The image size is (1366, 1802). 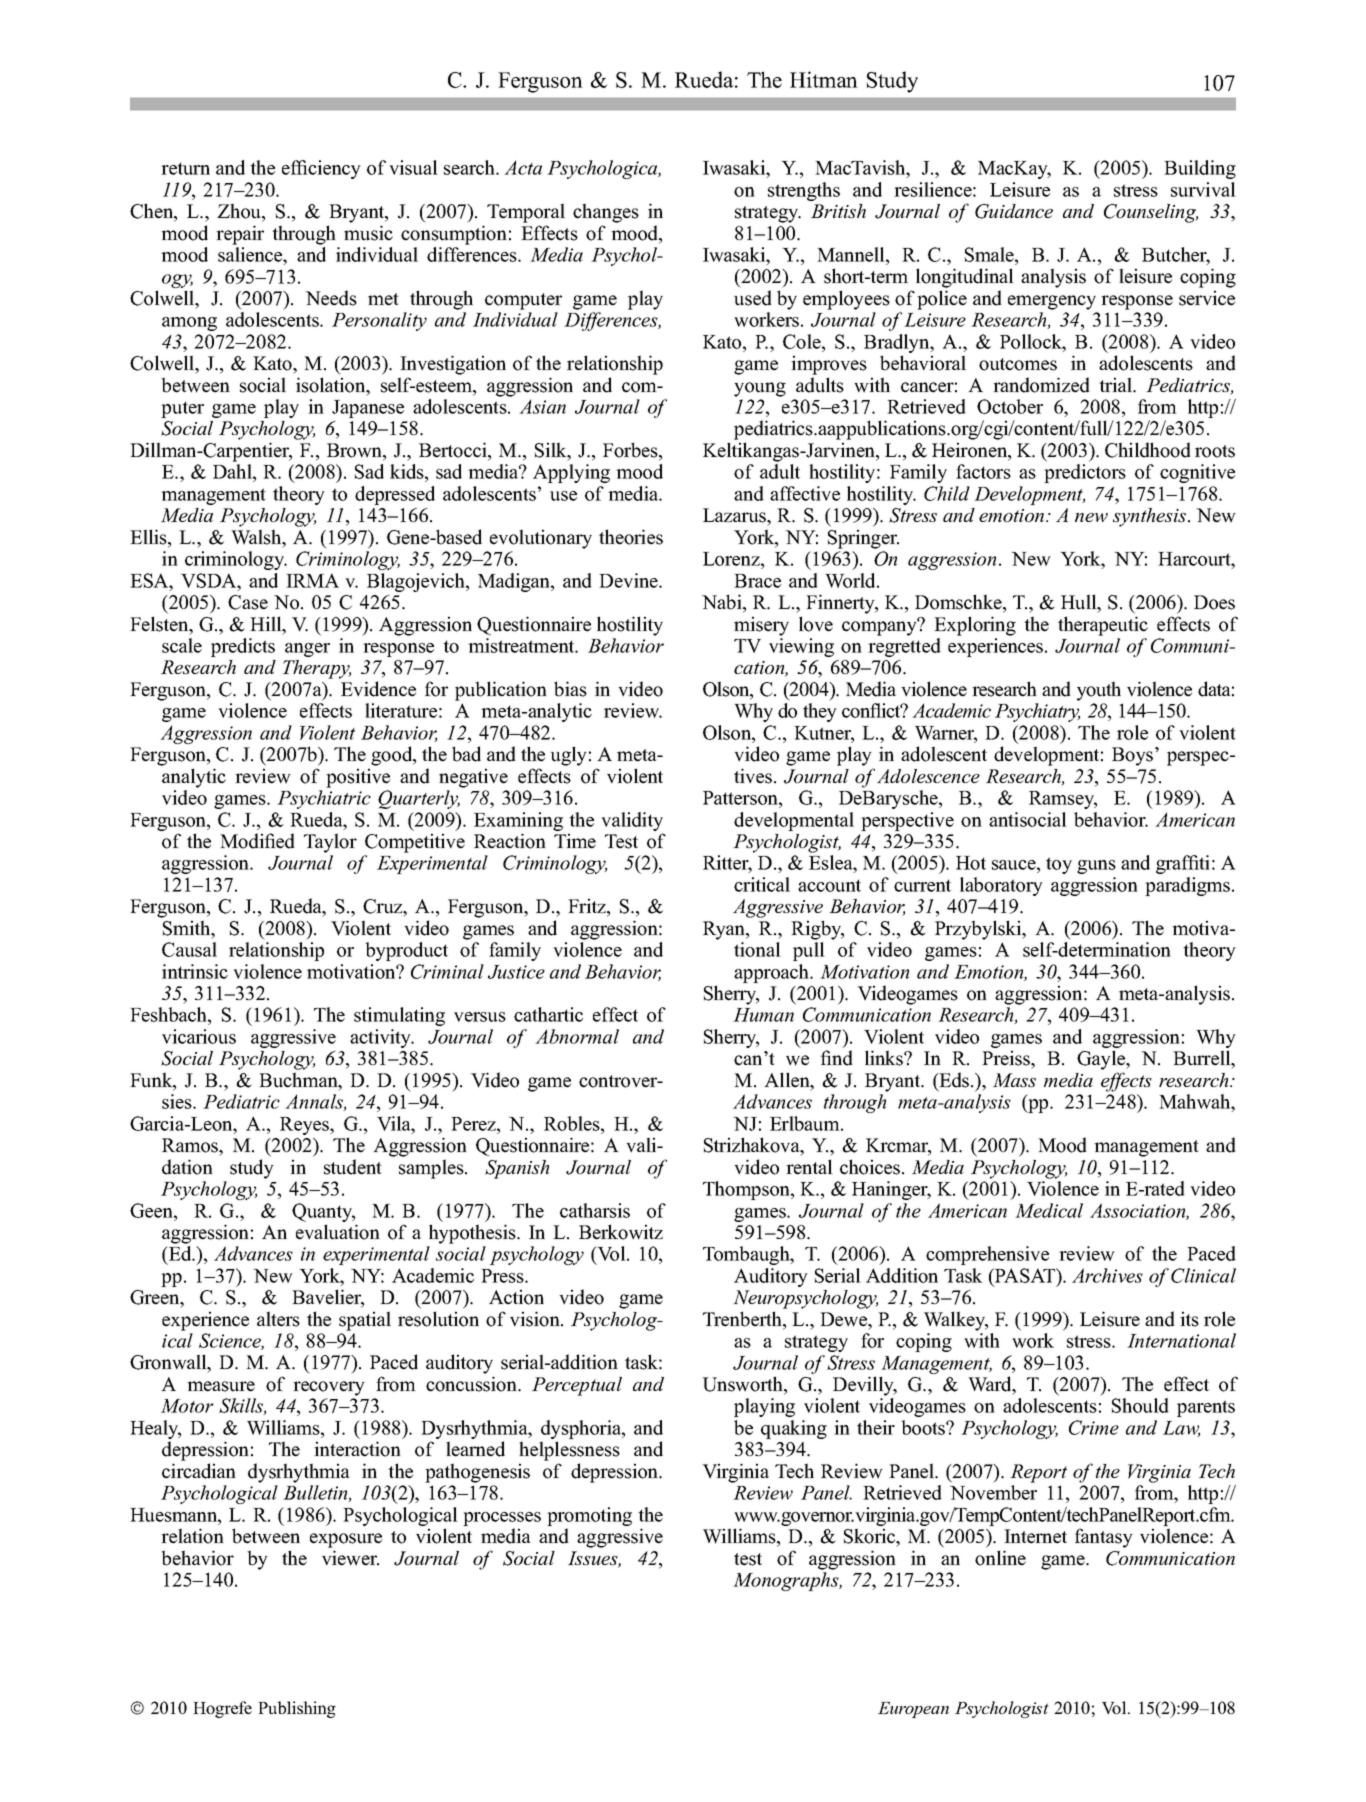 What do you see at coordinates (297, 1709) in the document?
I see `Publishing` at bounding box center [297, 1709].
